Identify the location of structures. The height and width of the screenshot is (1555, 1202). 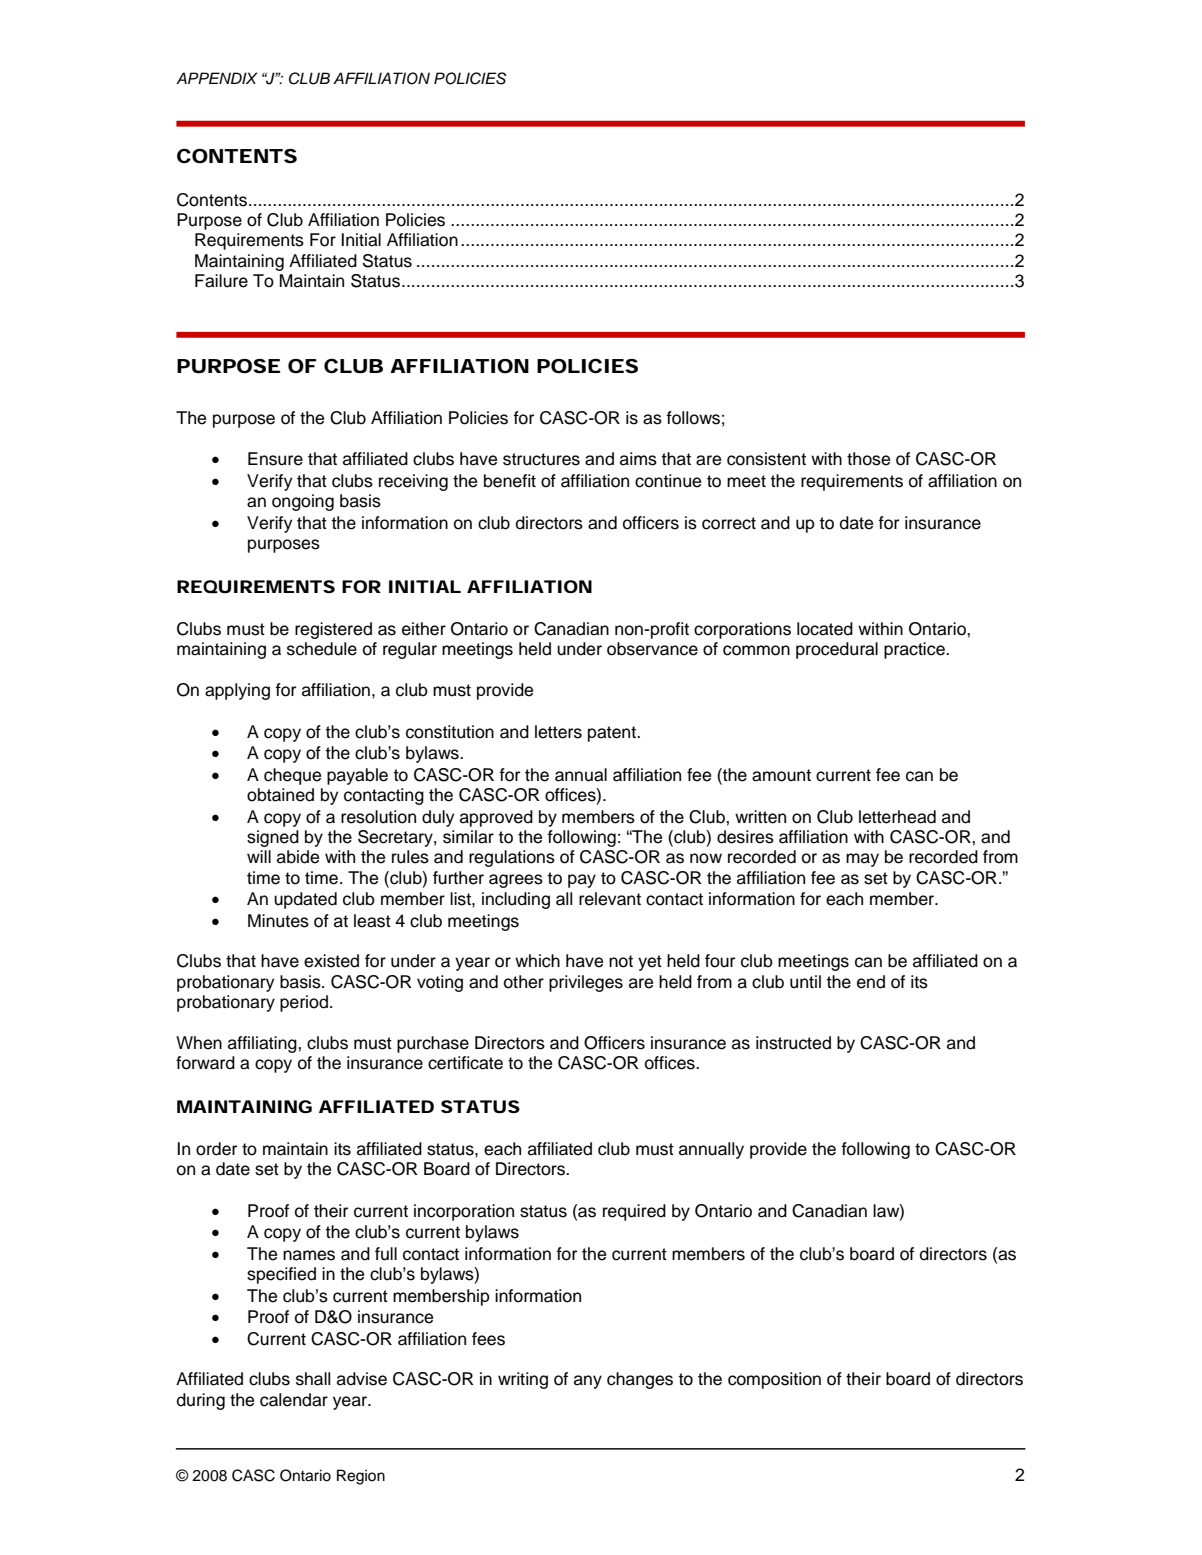
(541, 459).
